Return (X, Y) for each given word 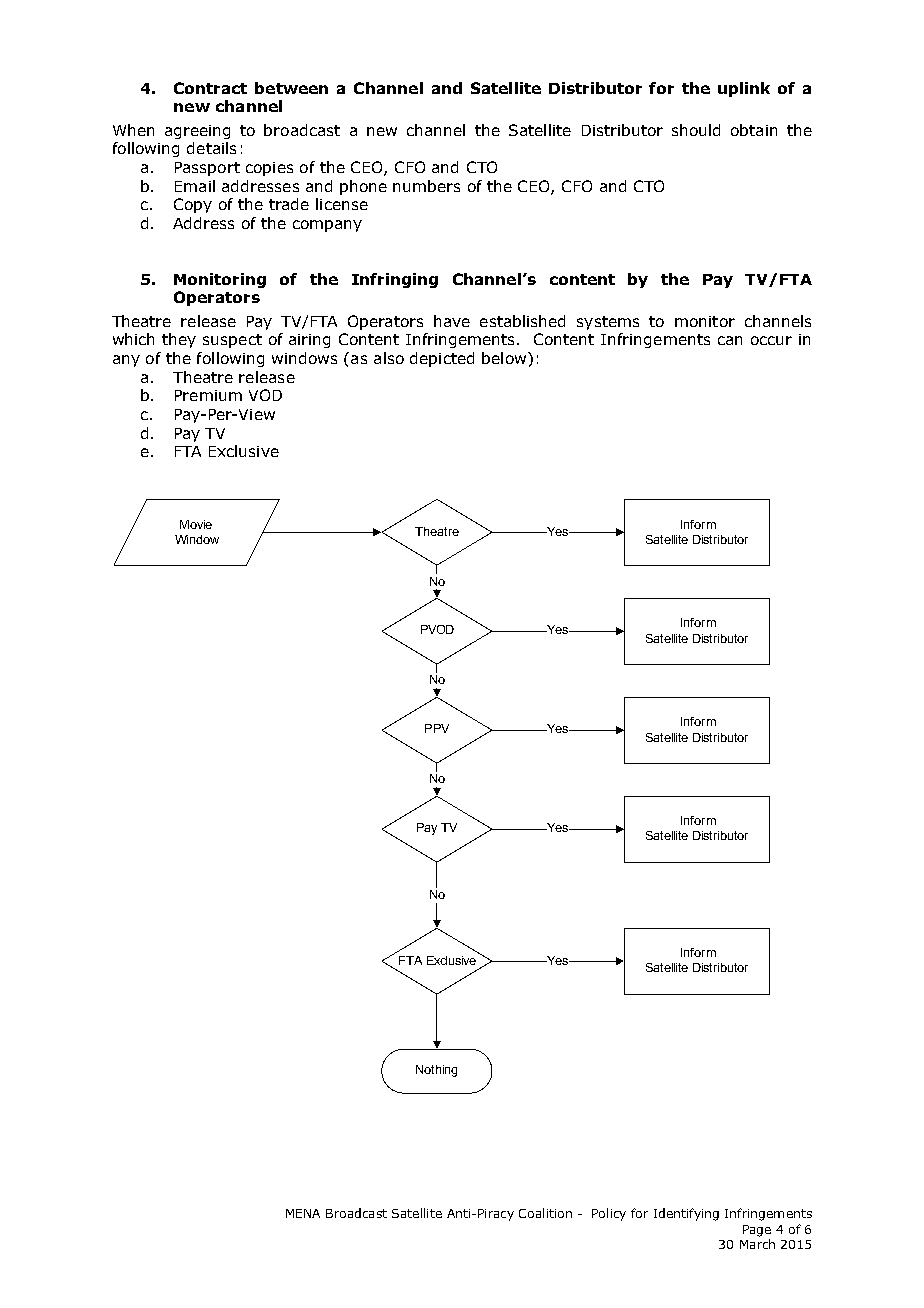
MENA (303, 1213)
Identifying (686, 1214)
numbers (426, 186)
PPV (437, 728)
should (696, 130)
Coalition (545, 1213)
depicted (442, 359)
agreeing (197, 132)
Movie (196, 524)
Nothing (436, 1071)
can (730, 340)
